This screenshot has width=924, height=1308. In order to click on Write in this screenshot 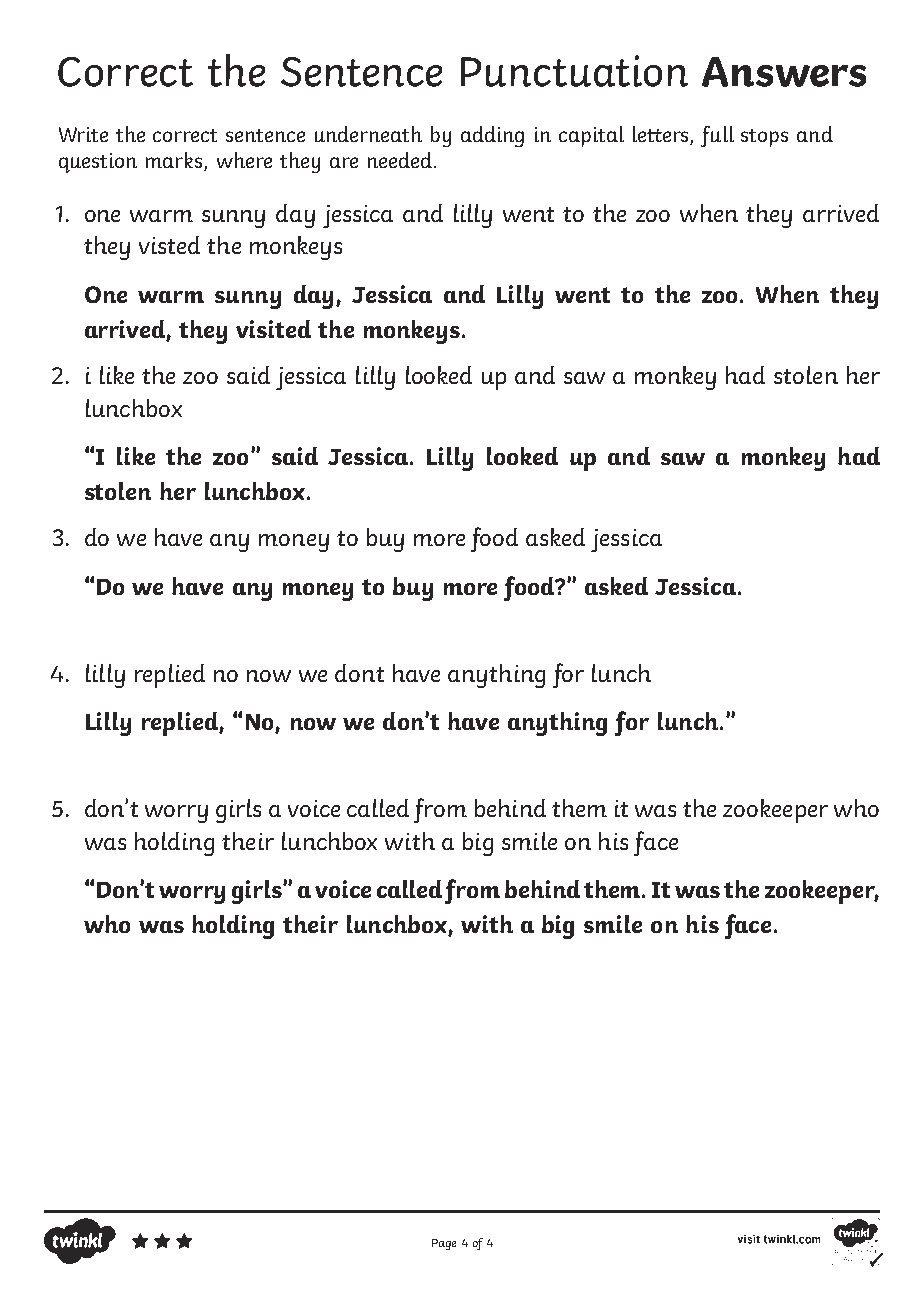, I will do `click(83, 134)`.
